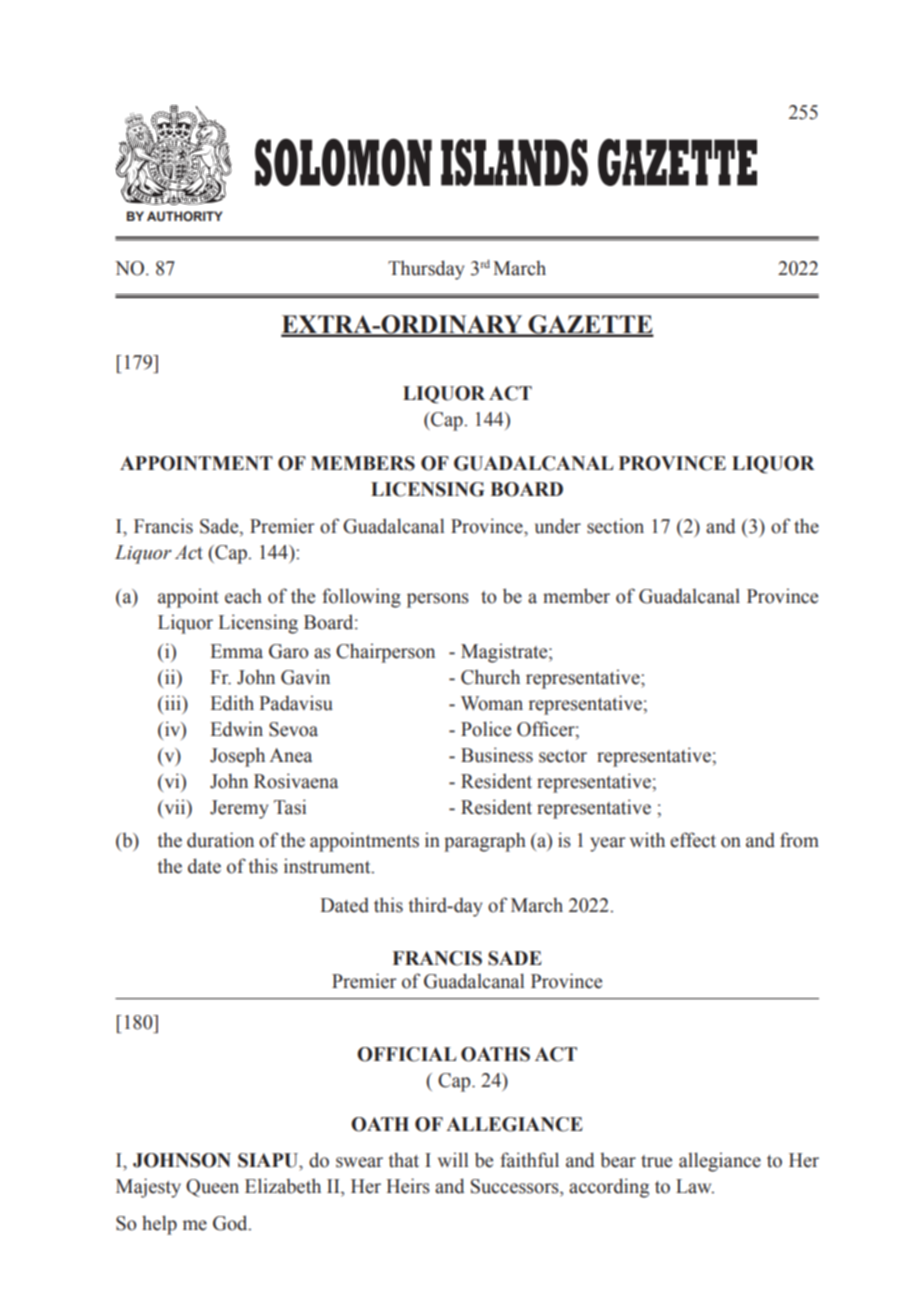 This screenshot has height=1314, width=924. What do you see at coordinates (695, 1186) in the screenshot?
I see `Law` at bounding box center [695, 1186].
